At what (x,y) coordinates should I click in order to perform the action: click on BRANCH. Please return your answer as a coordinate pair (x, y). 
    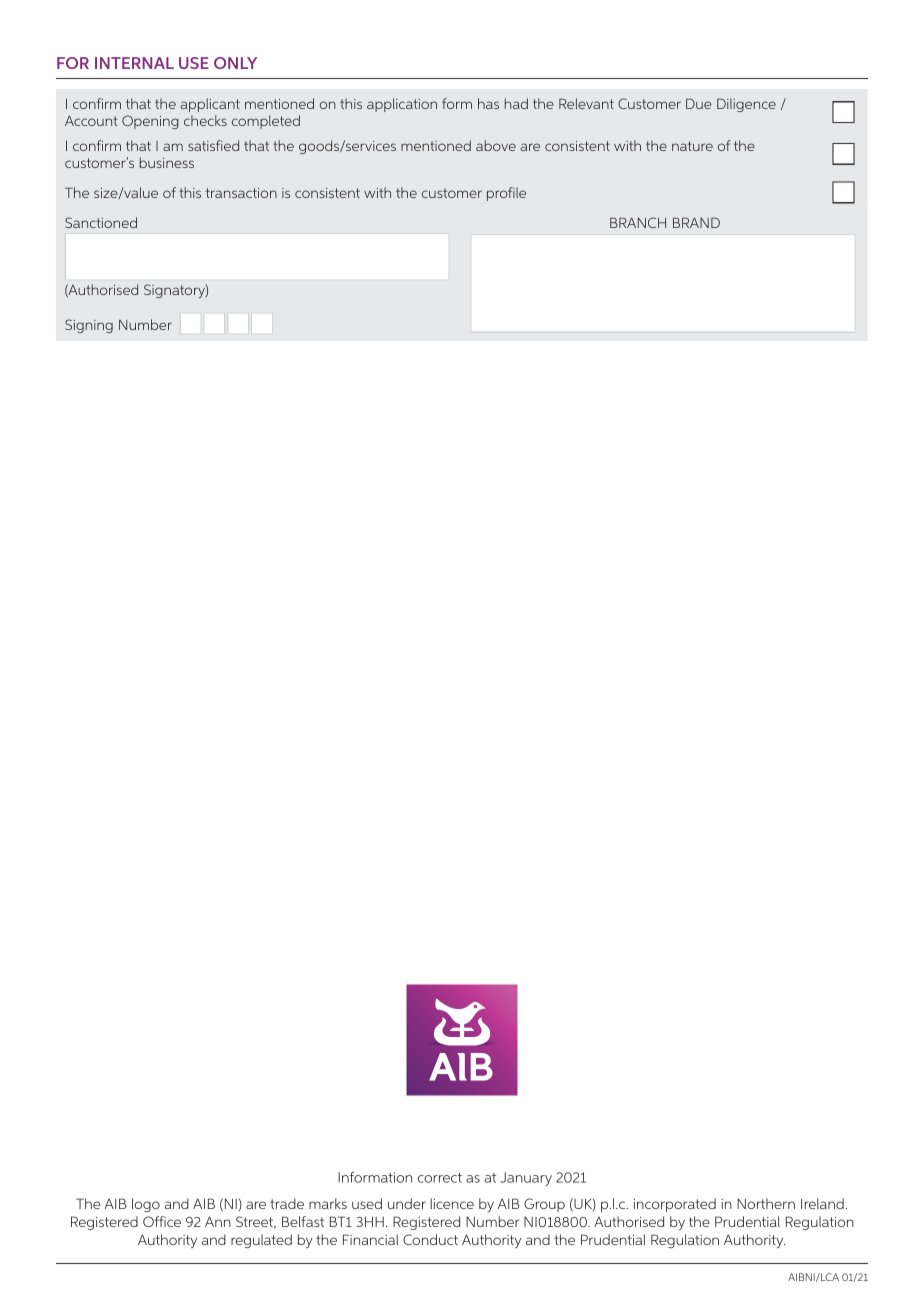
    Looking at the image, I should click on (638, 222).
